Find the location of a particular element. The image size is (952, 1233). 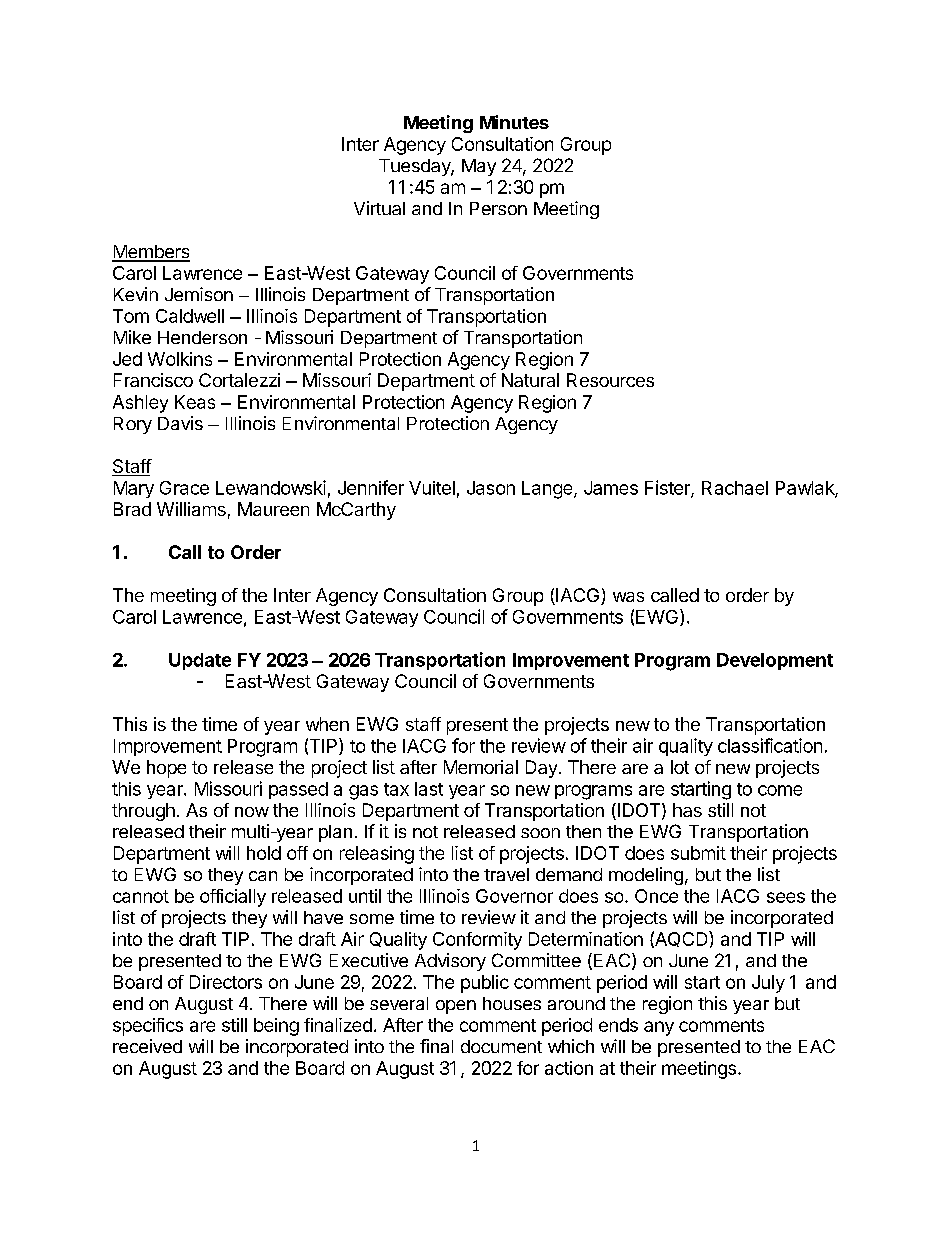

May is located at coordinates (479, 167).
